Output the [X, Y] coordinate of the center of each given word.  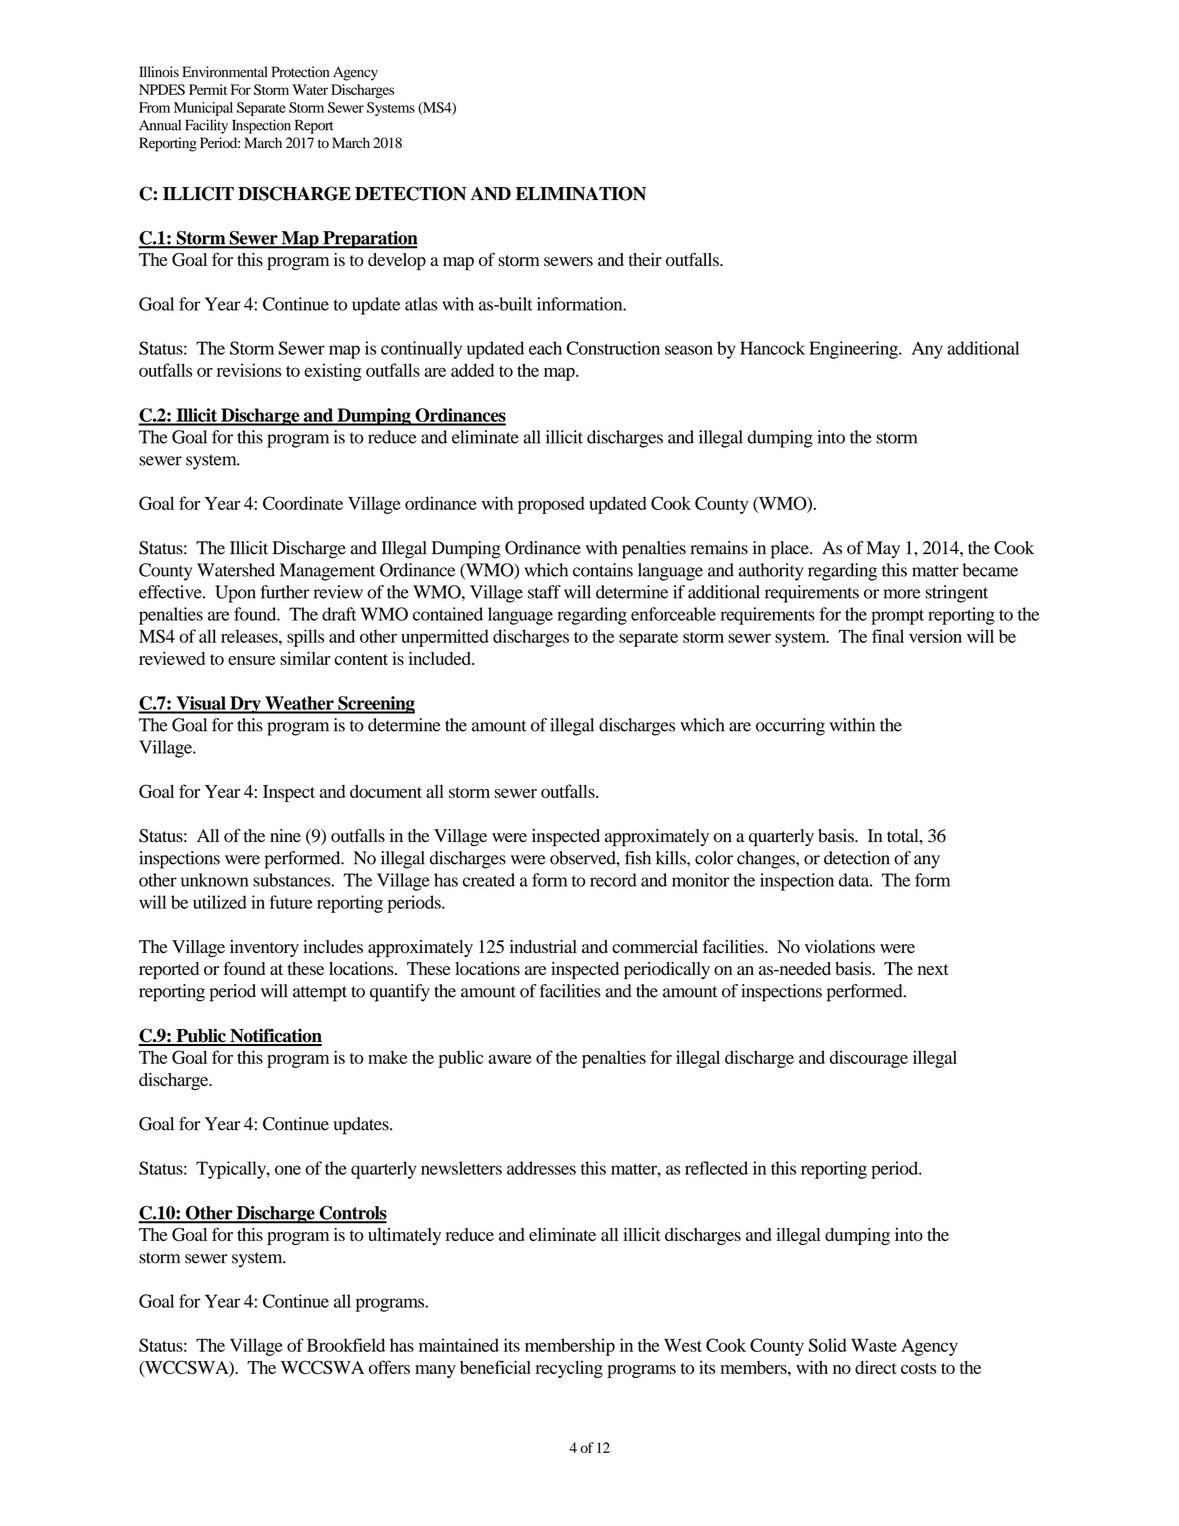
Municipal [203, 109]
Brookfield [346, 1345]
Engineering [854, 350]
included [441, 658]
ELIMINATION [581, 193]
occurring [790, 727]
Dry [245, 705]
